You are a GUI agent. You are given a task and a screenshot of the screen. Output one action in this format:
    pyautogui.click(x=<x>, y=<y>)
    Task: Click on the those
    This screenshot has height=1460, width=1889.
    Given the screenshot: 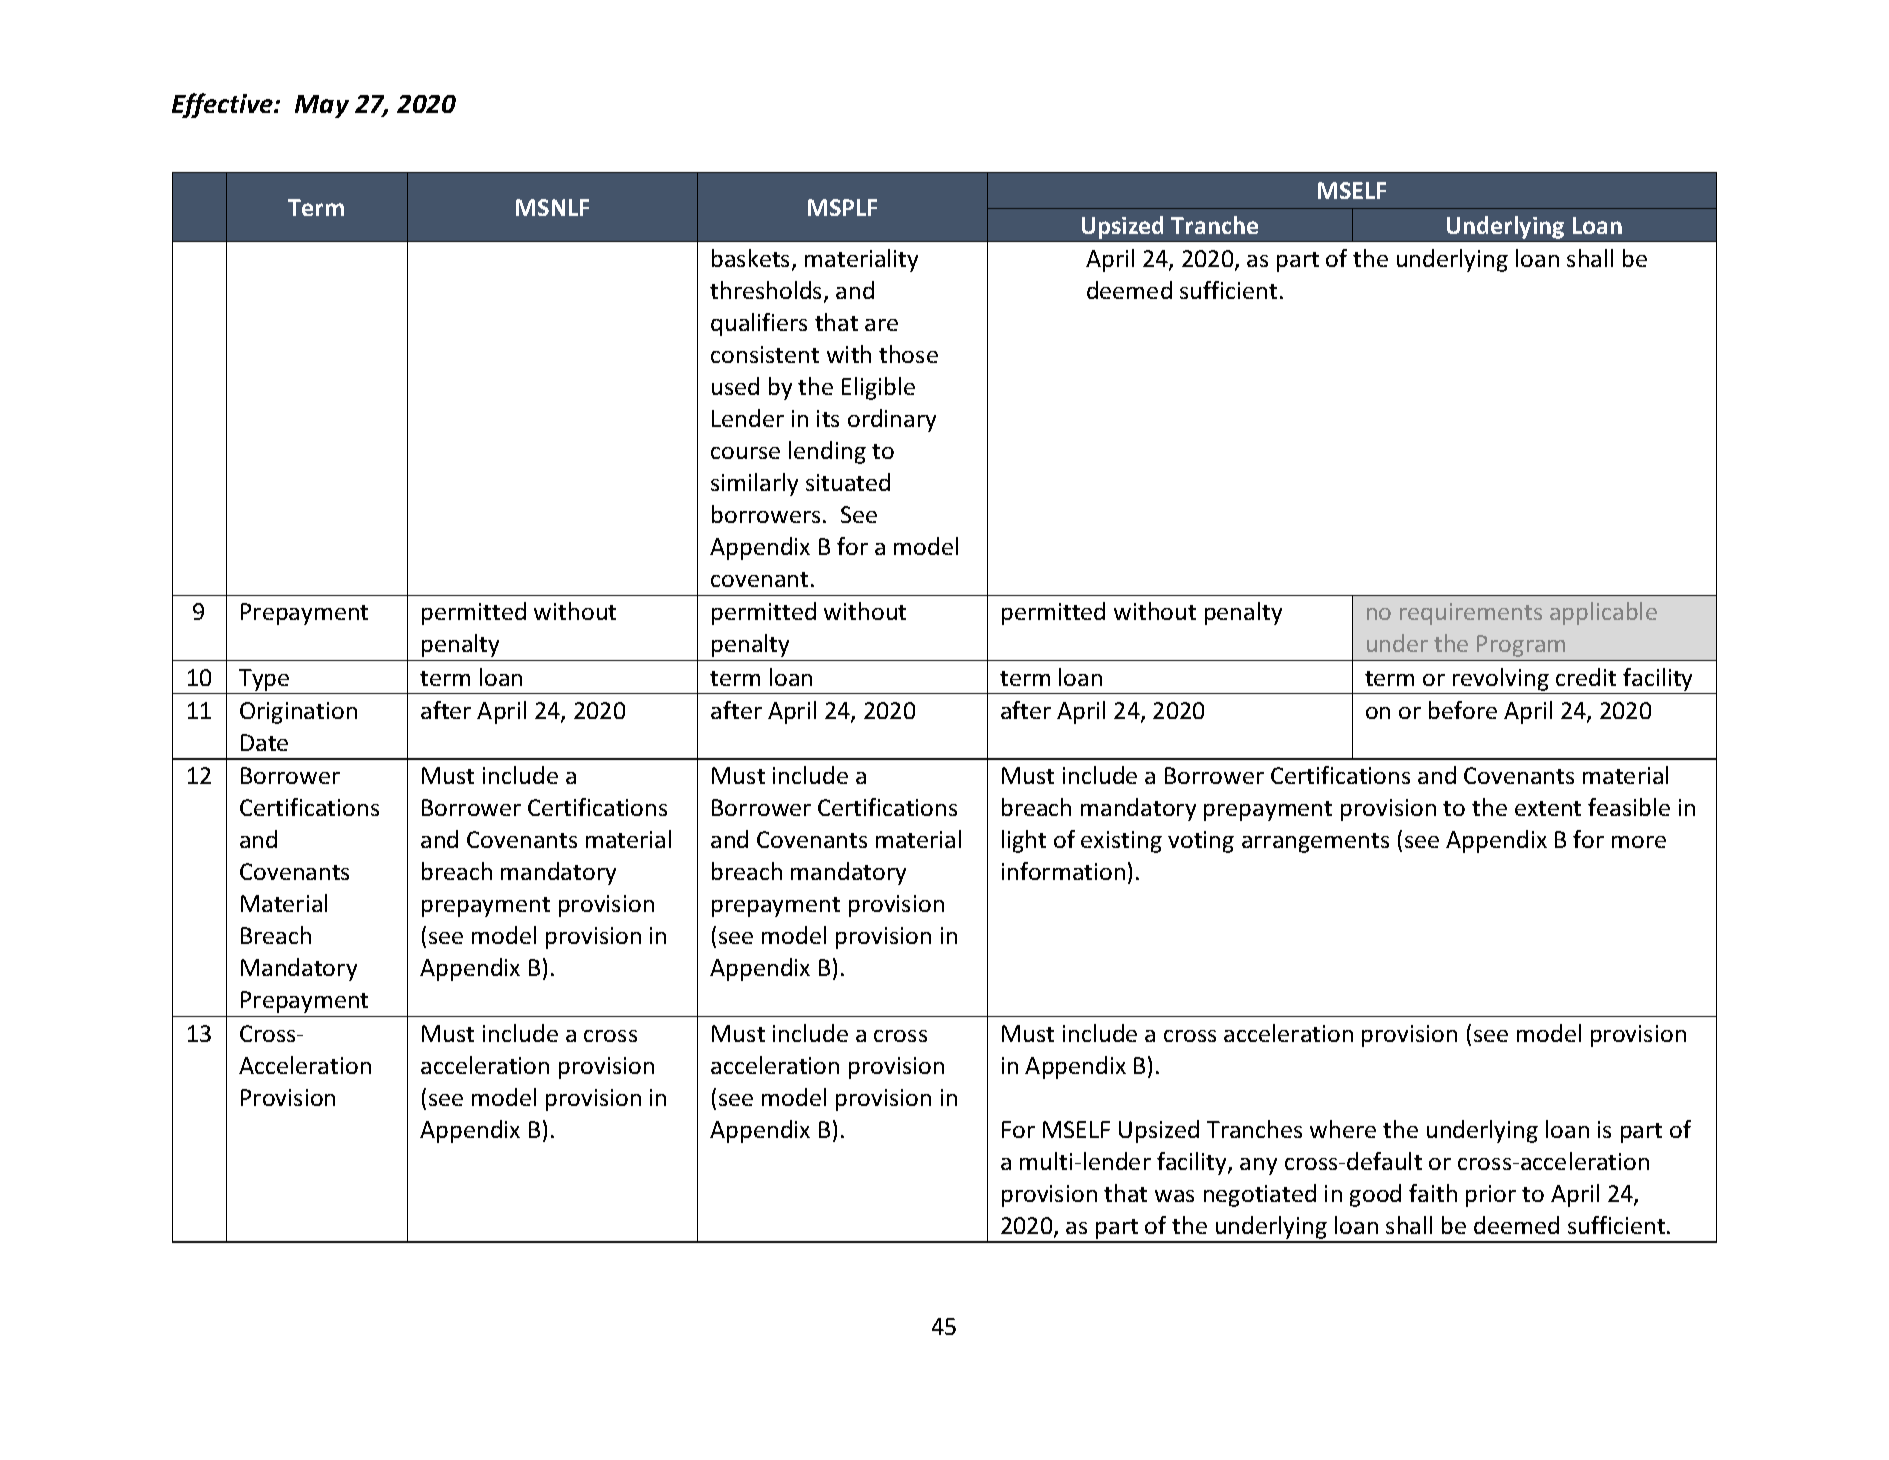 What is the action you would take?
    pyautogui.click(x=908, y=354)
